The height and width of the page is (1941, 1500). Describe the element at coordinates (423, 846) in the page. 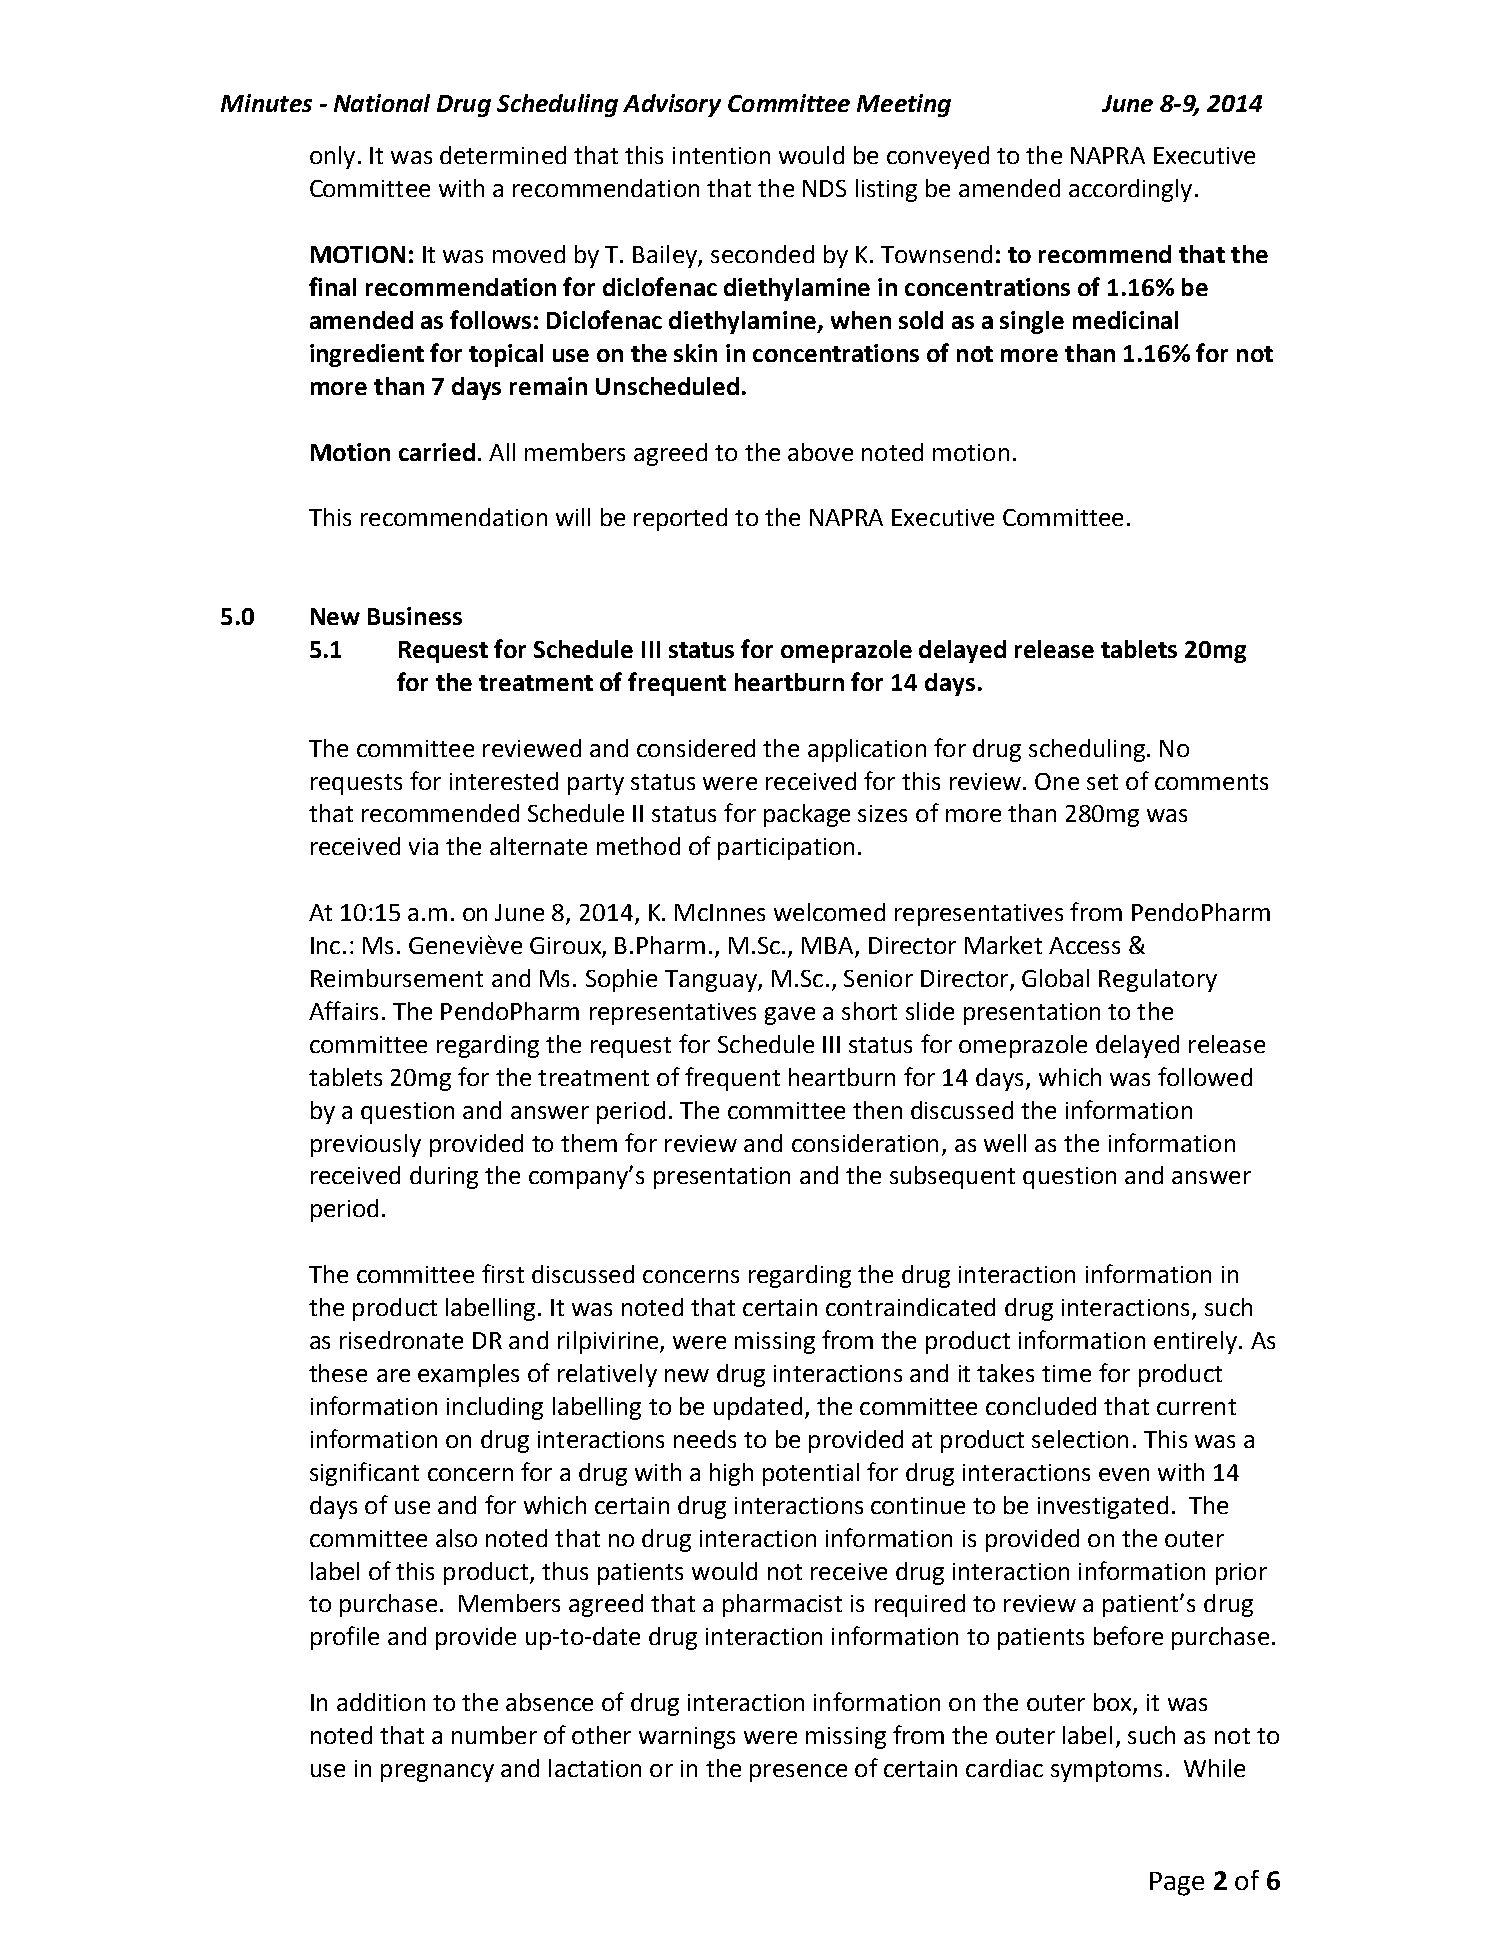

I see `via` at that location.
